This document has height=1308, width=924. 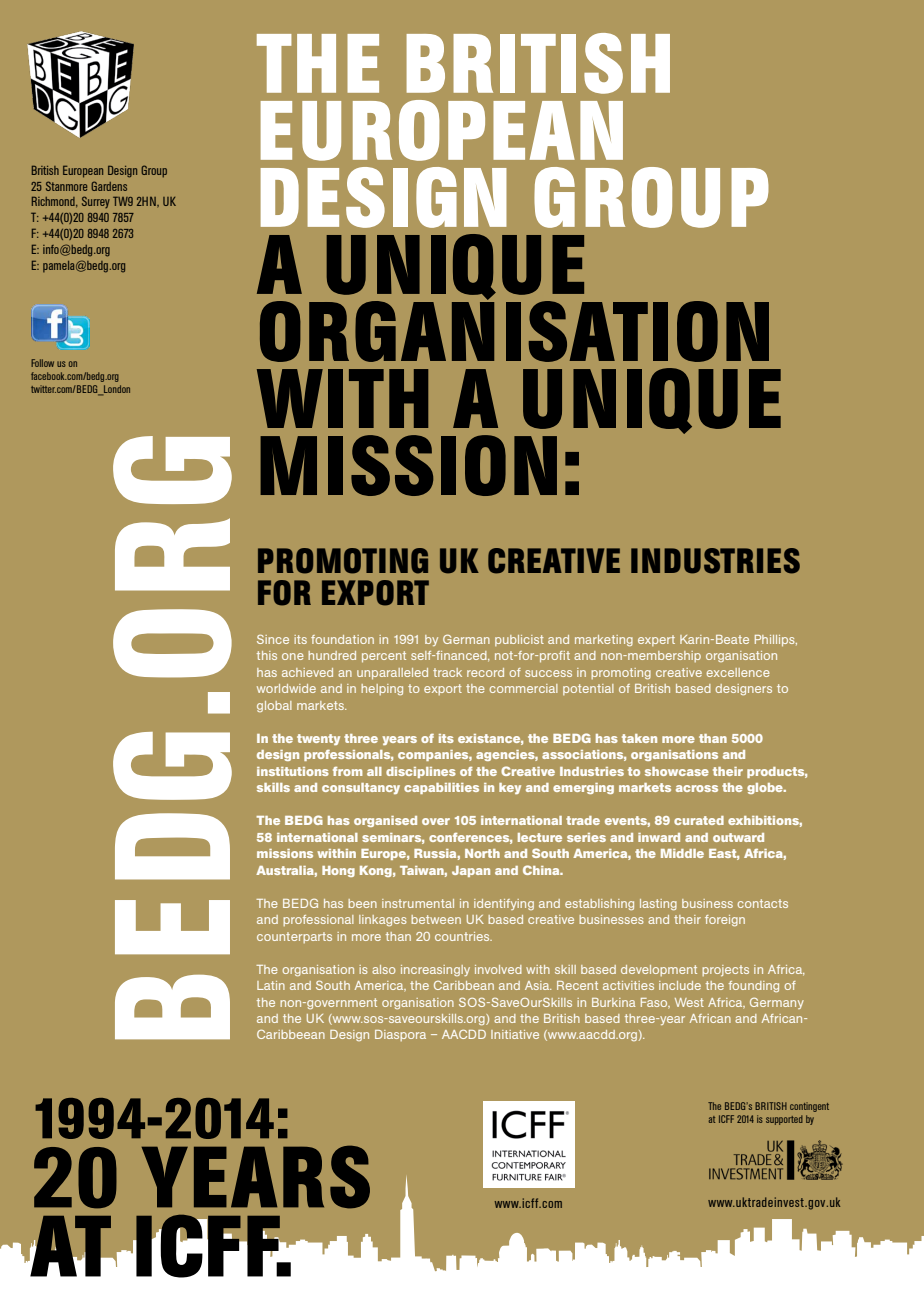 What do you see at coordinates (96, 202) in the document?
I see `Surrey` at bounding box center [96, 202].
